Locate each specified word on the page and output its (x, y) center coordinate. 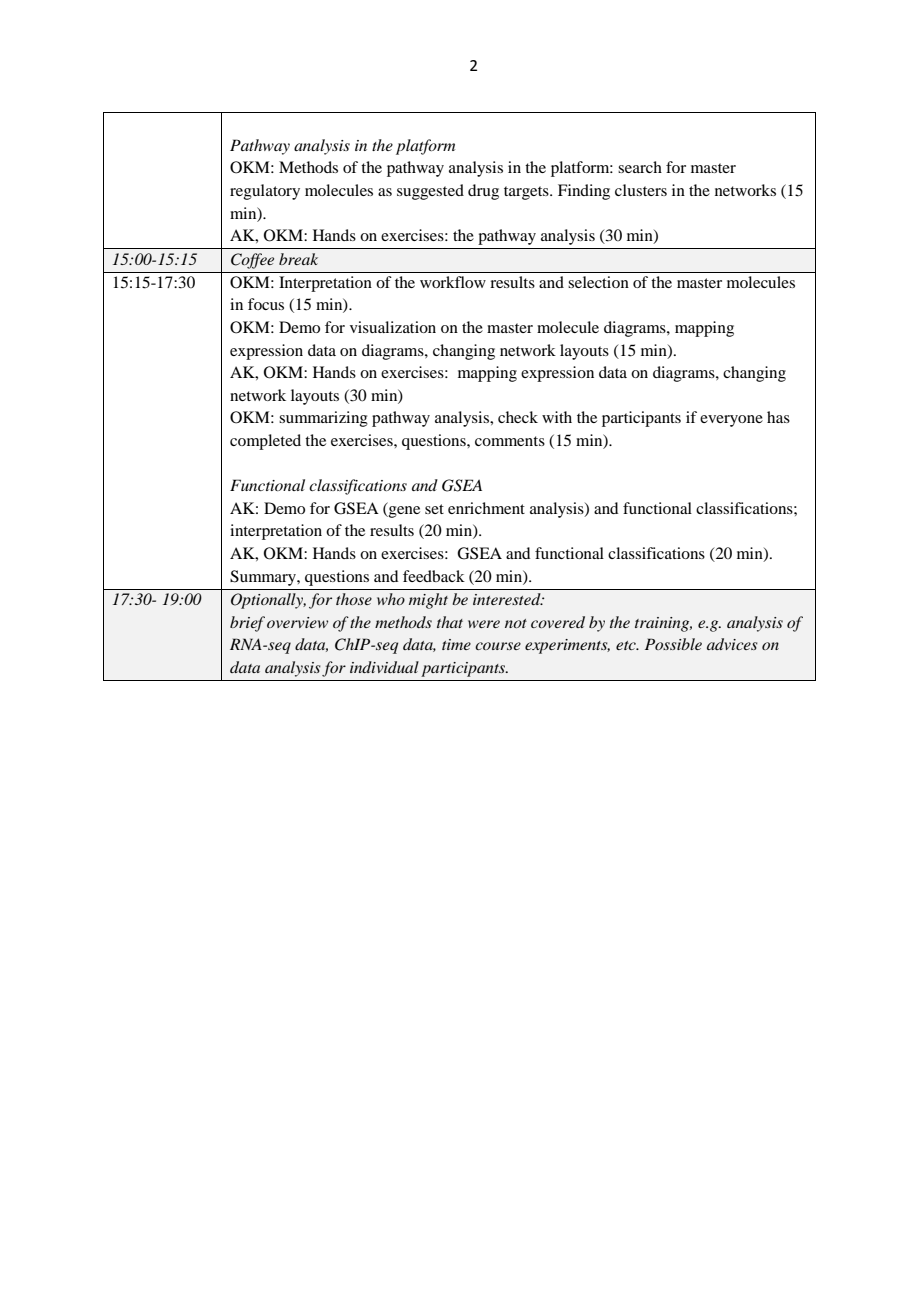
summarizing (323, 419)
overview (297, 622)
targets (527, 193)
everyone (731, 421)
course (498, 646)
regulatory (265, 192)
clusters (641, 190)
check (518, 417)
